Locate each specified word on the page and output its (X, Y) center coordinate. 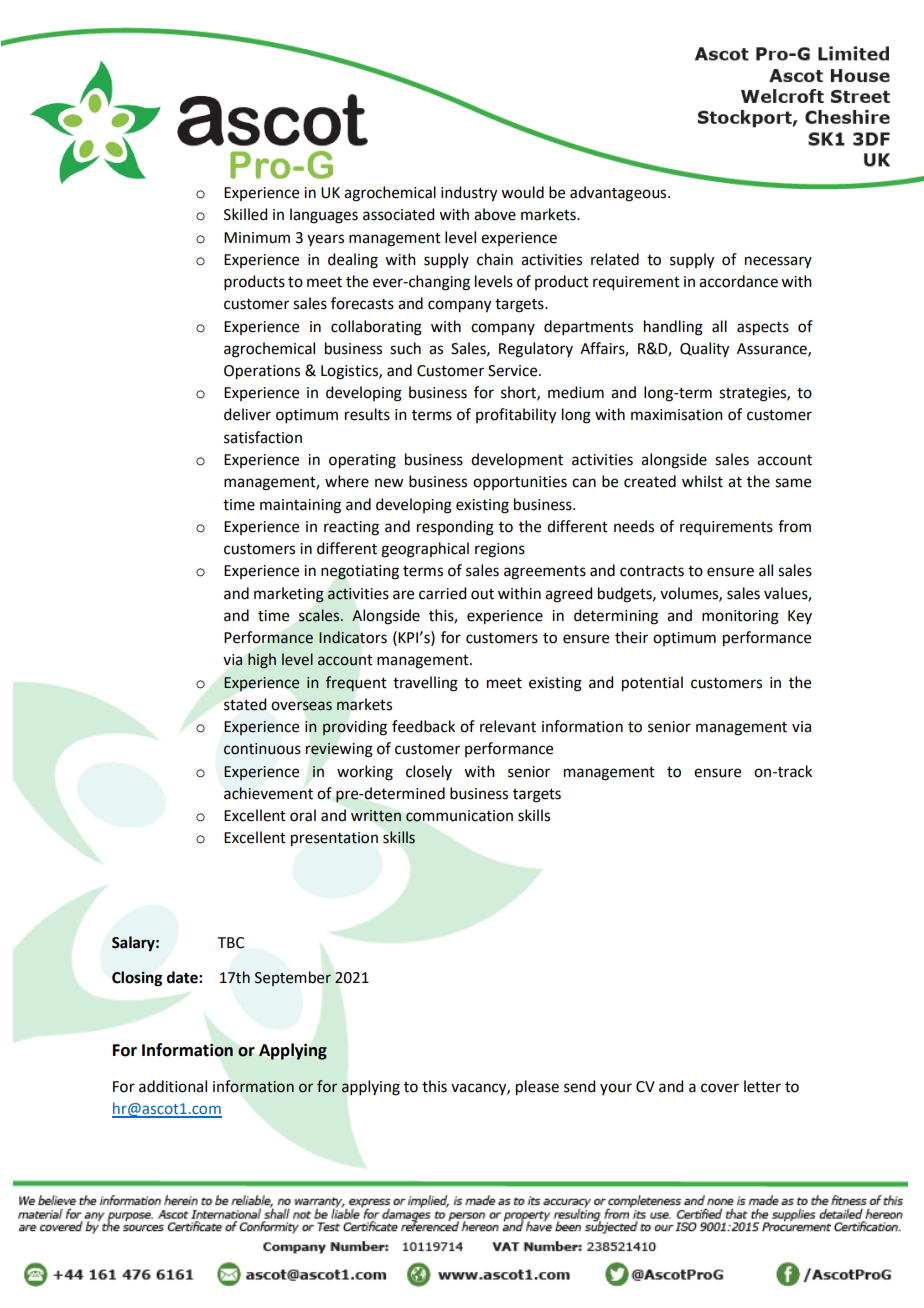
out (482, 594)
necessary (778, 262)
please (537, 1088)
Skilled (245, 214)
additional (173, 1086)
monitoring (740, 617)
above (495, 214)
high (262, 661)
